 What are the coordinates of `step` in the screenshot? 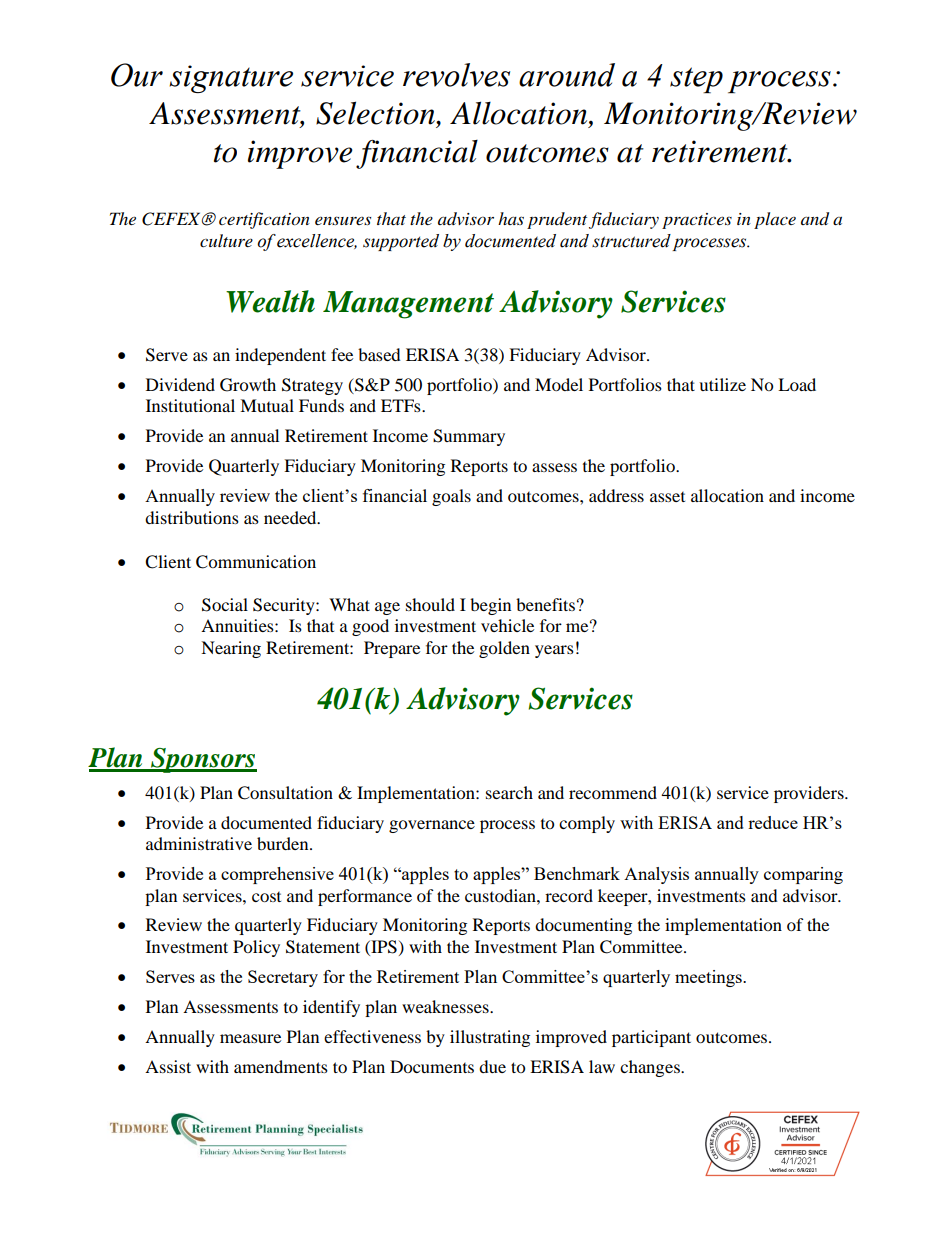 It's located at (696, 80).
